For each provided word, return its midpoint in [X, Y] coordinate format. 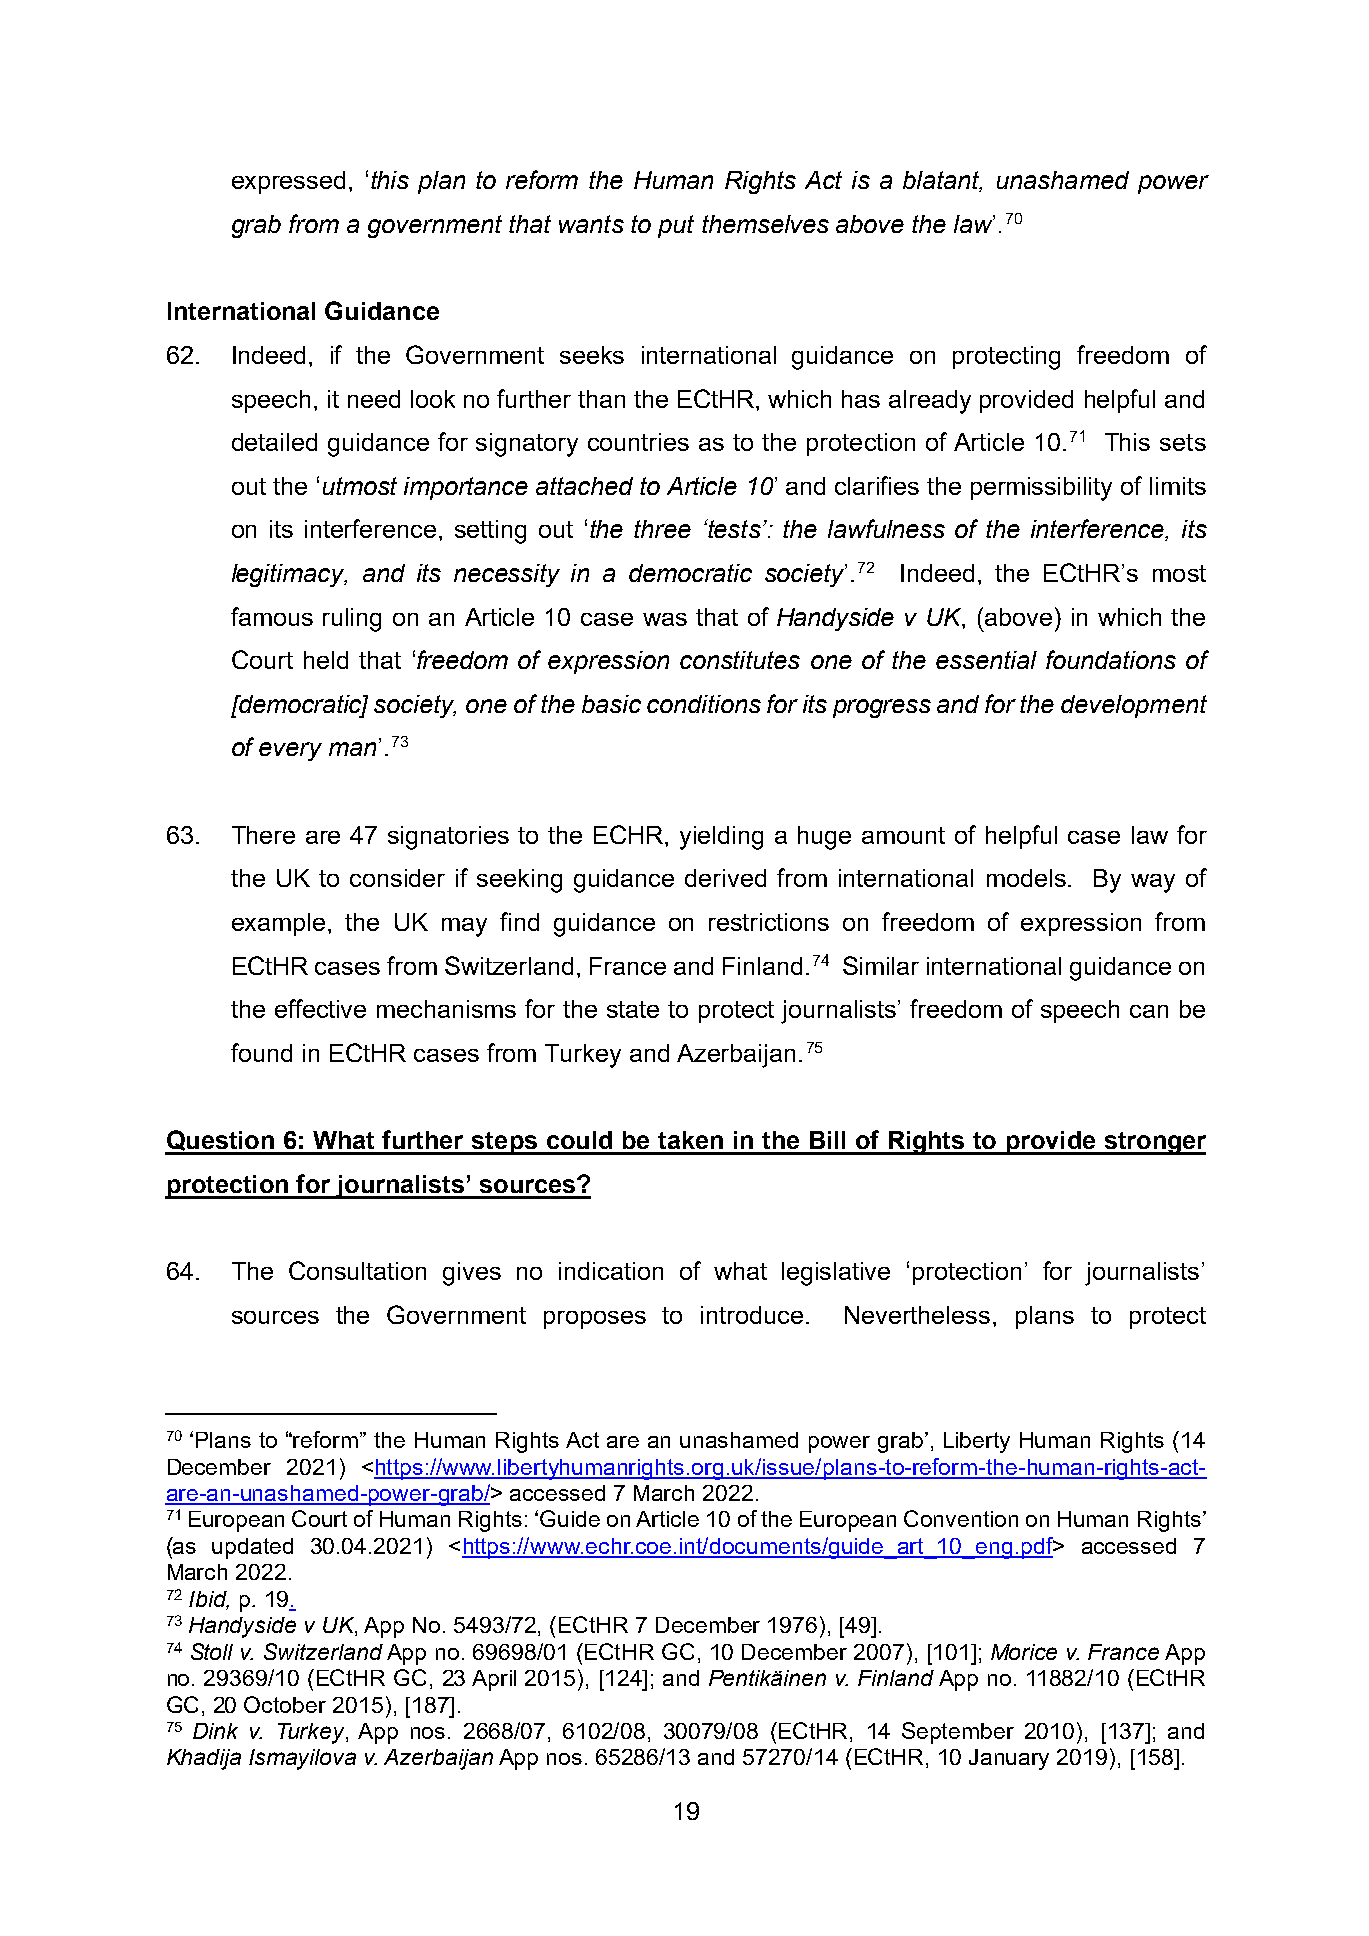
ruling [352, 620]
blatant [942, 181]
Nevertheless [917, 1315]
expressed [288, 182]
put [676, 226]
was [665, 619]
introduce [752, 1315]
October [285, 1704]
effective [320, 1008]
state [633, 1009]
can [1149, 1011]
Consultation [357, 1270]
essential [986, 660]
